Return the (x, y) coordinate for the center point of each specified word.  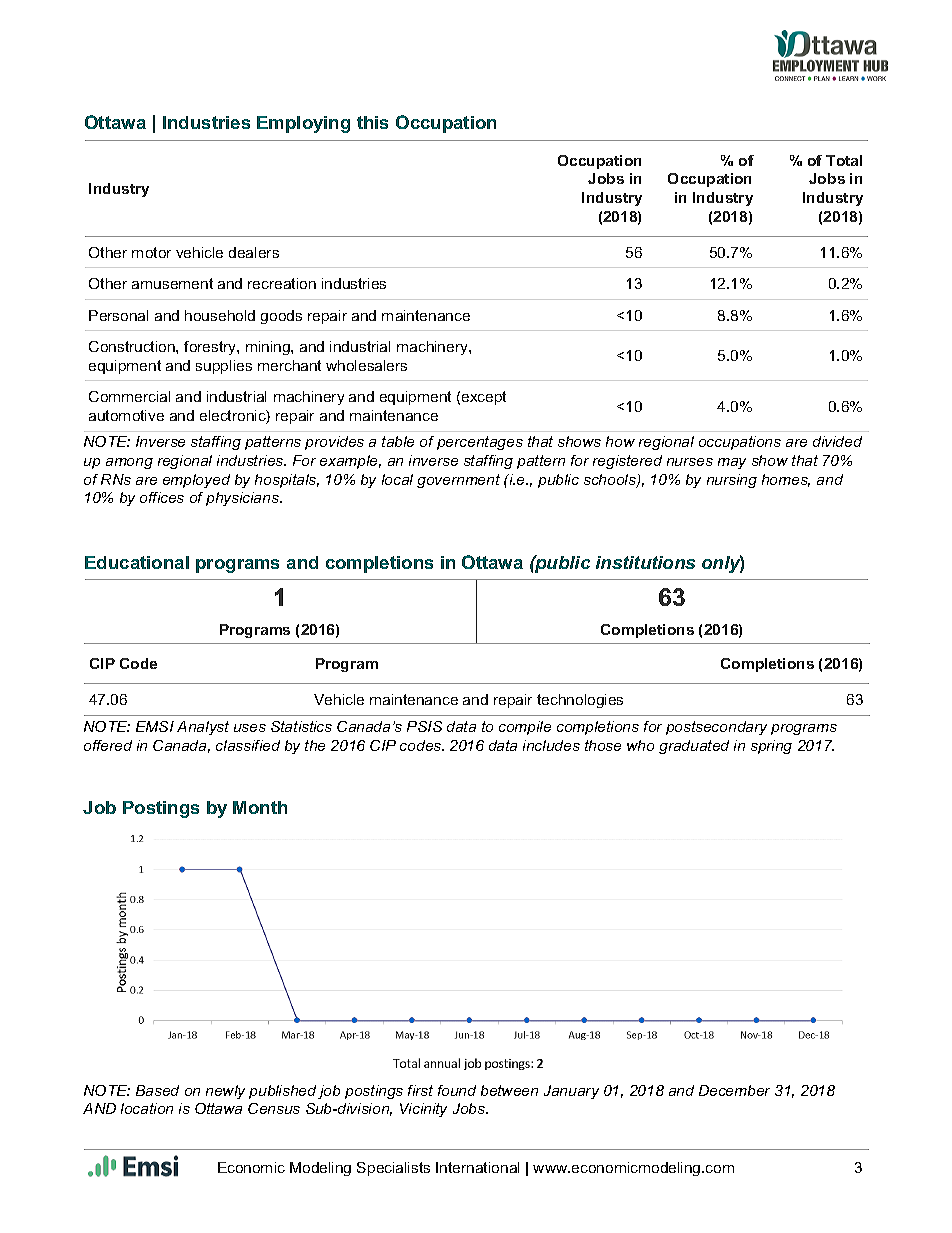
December (734, 1090)
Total (844, 160)
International (477, 1167)
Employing (303, 124)
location (147, 1108)
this (372, 122)
